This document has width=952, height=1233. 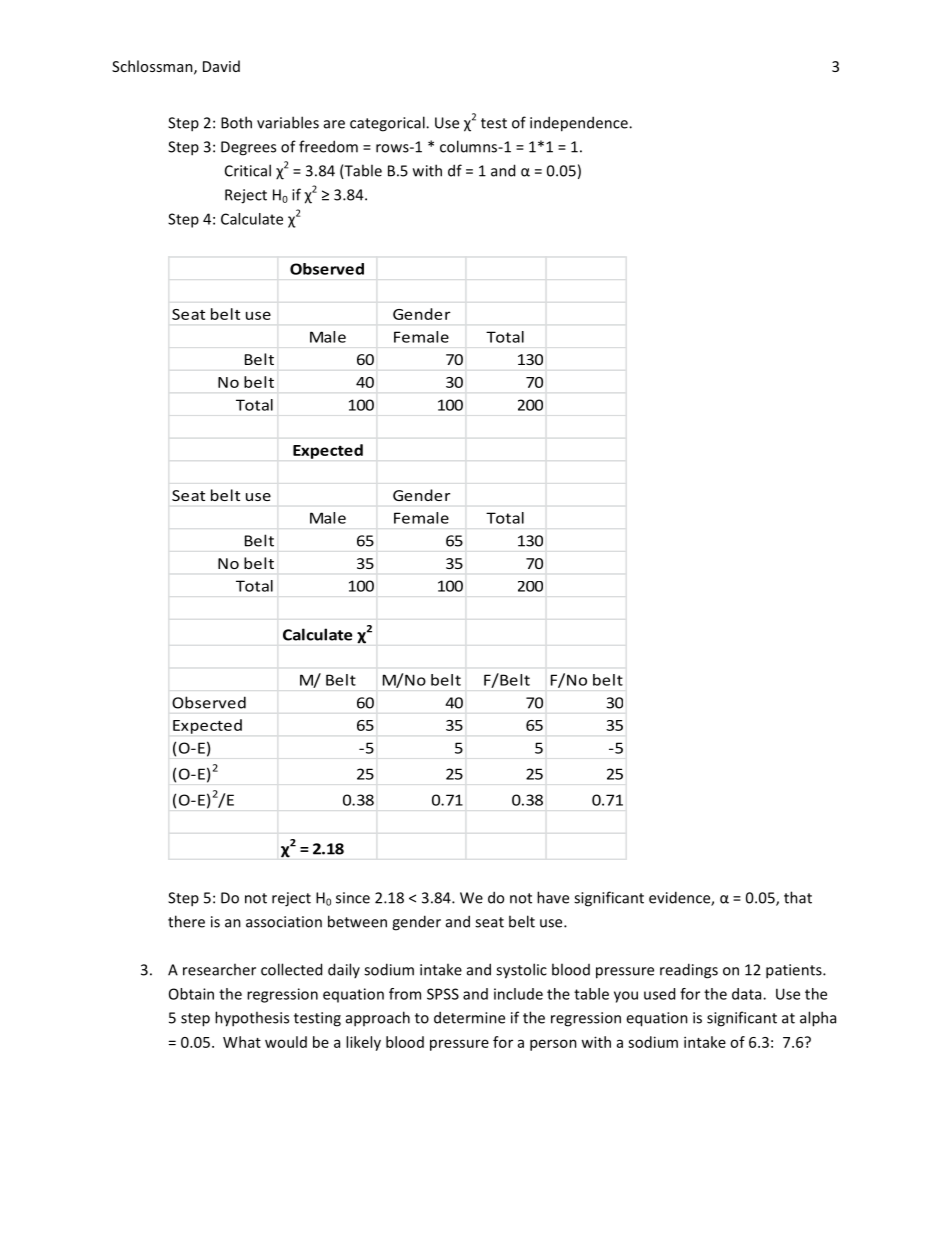 What do you see at coordinates (388, 124) in the document?
I see `categorical` at bounding box center [388, 124].
